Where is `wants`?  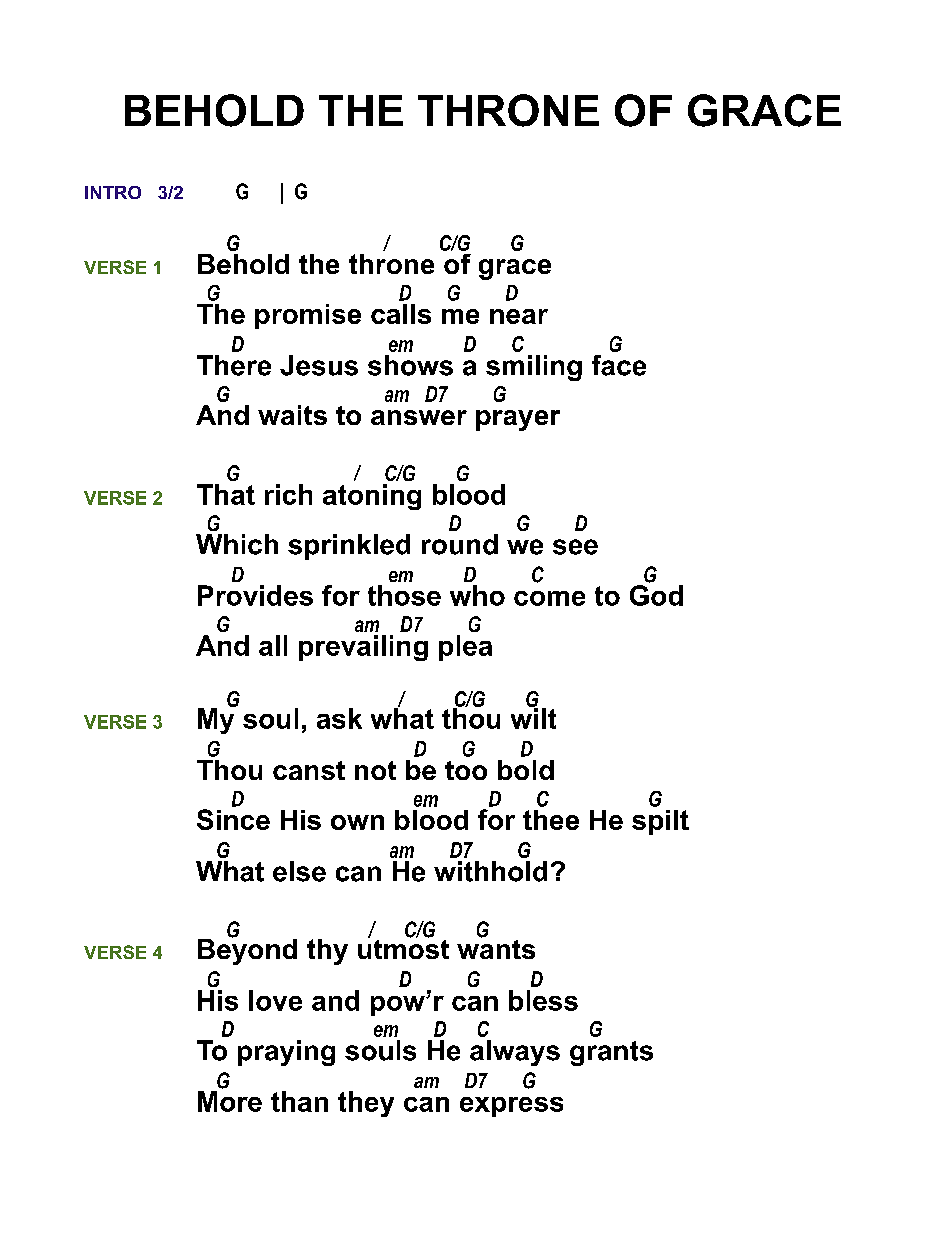 wants is located at coordinates (496, 948).
